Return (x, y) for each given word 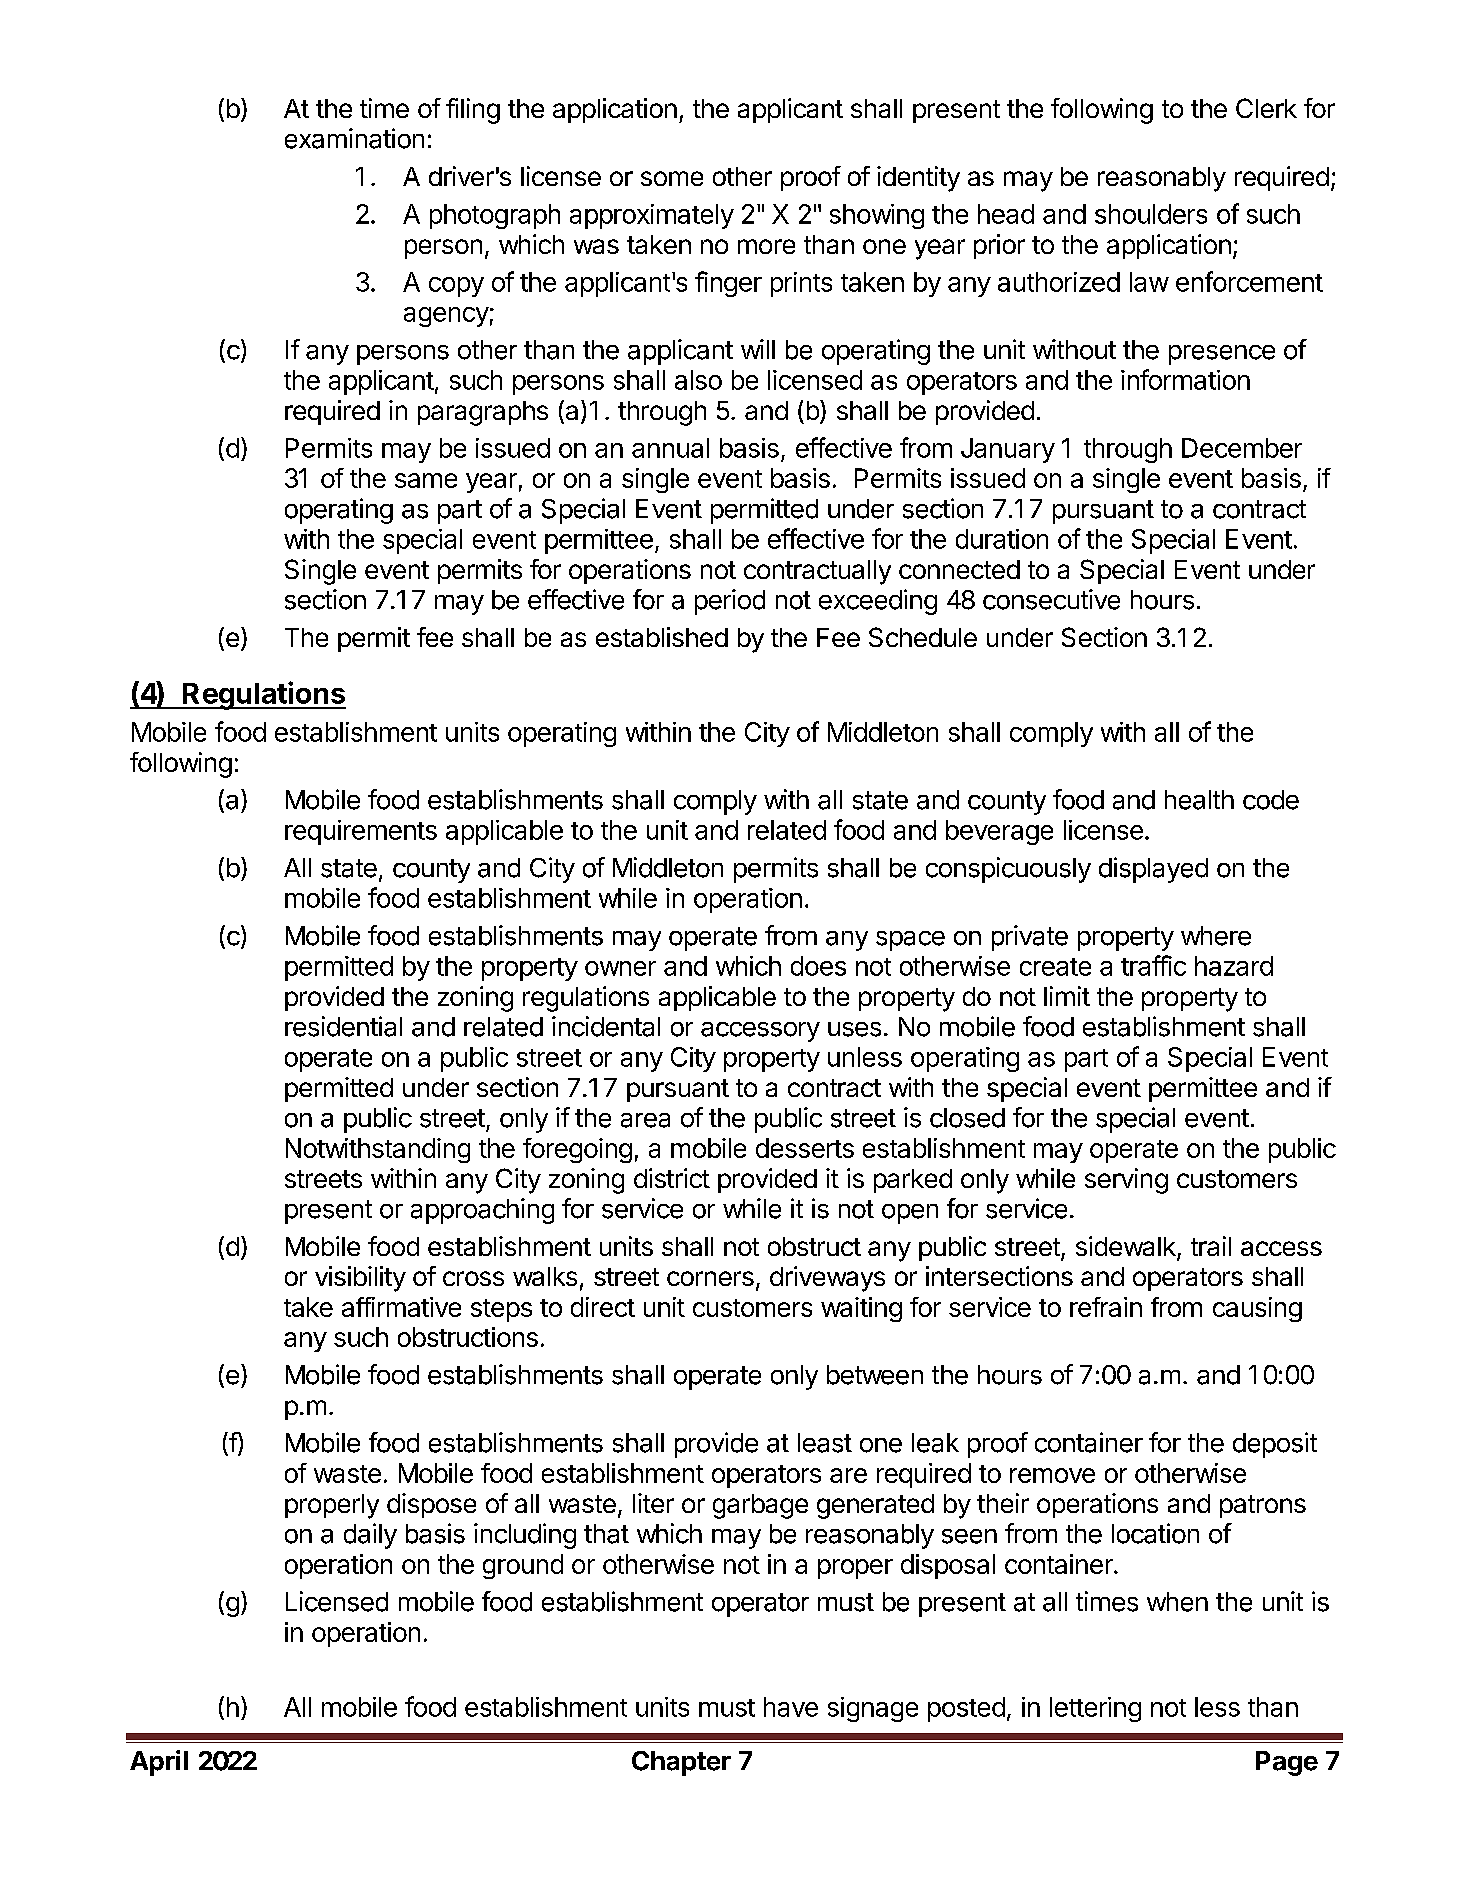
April (159, 1763)
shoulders (1151, 214)
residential (343, 1026)
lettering (1095, 1709)
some (672, 178)
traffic (1153, 965)
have (791, 1707)
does (818, 966)
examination (354, 138)
